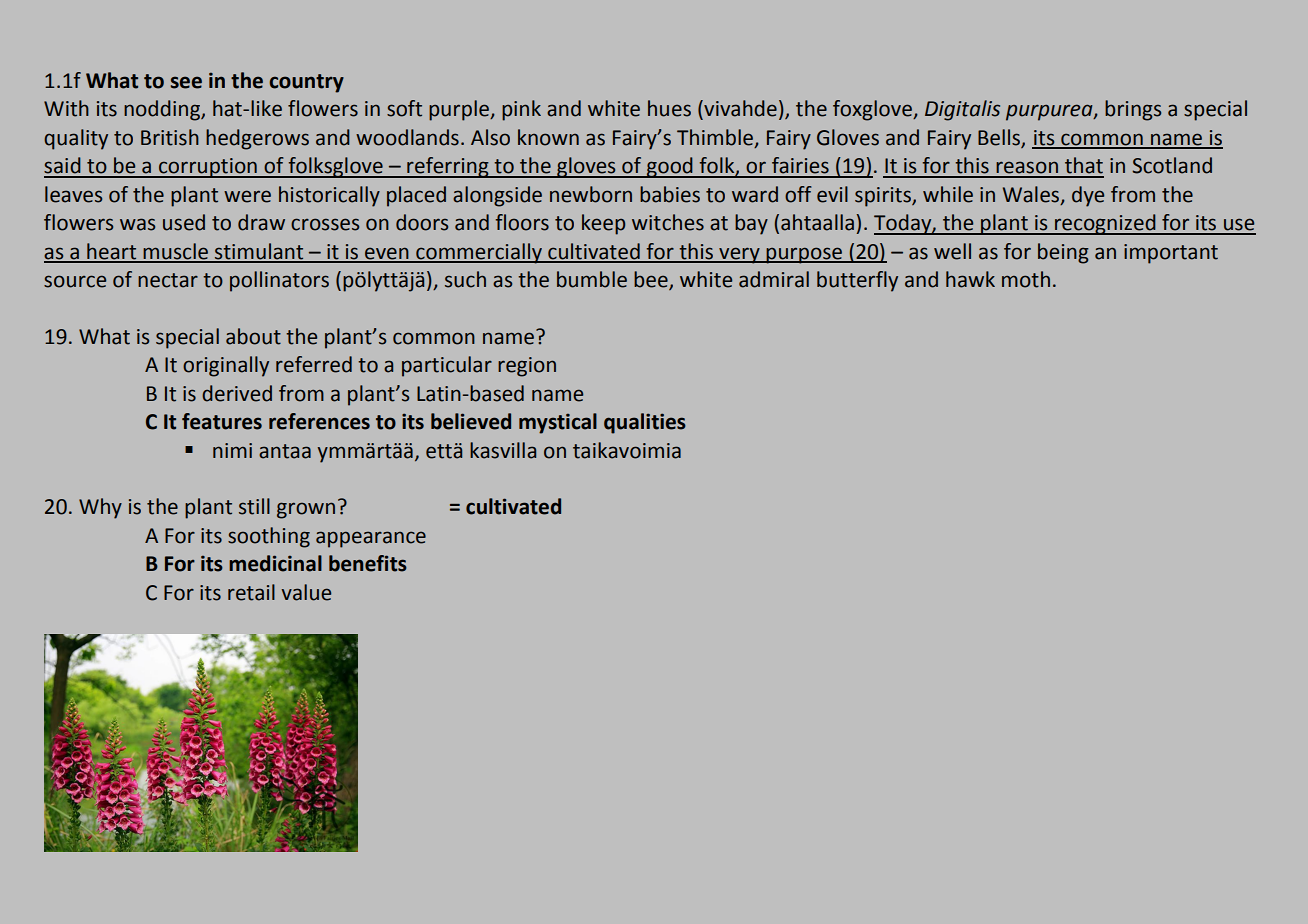  What do you see at coordinates (645, 423) in the document?
I see `qualities` at bounding box center [645, 423].
